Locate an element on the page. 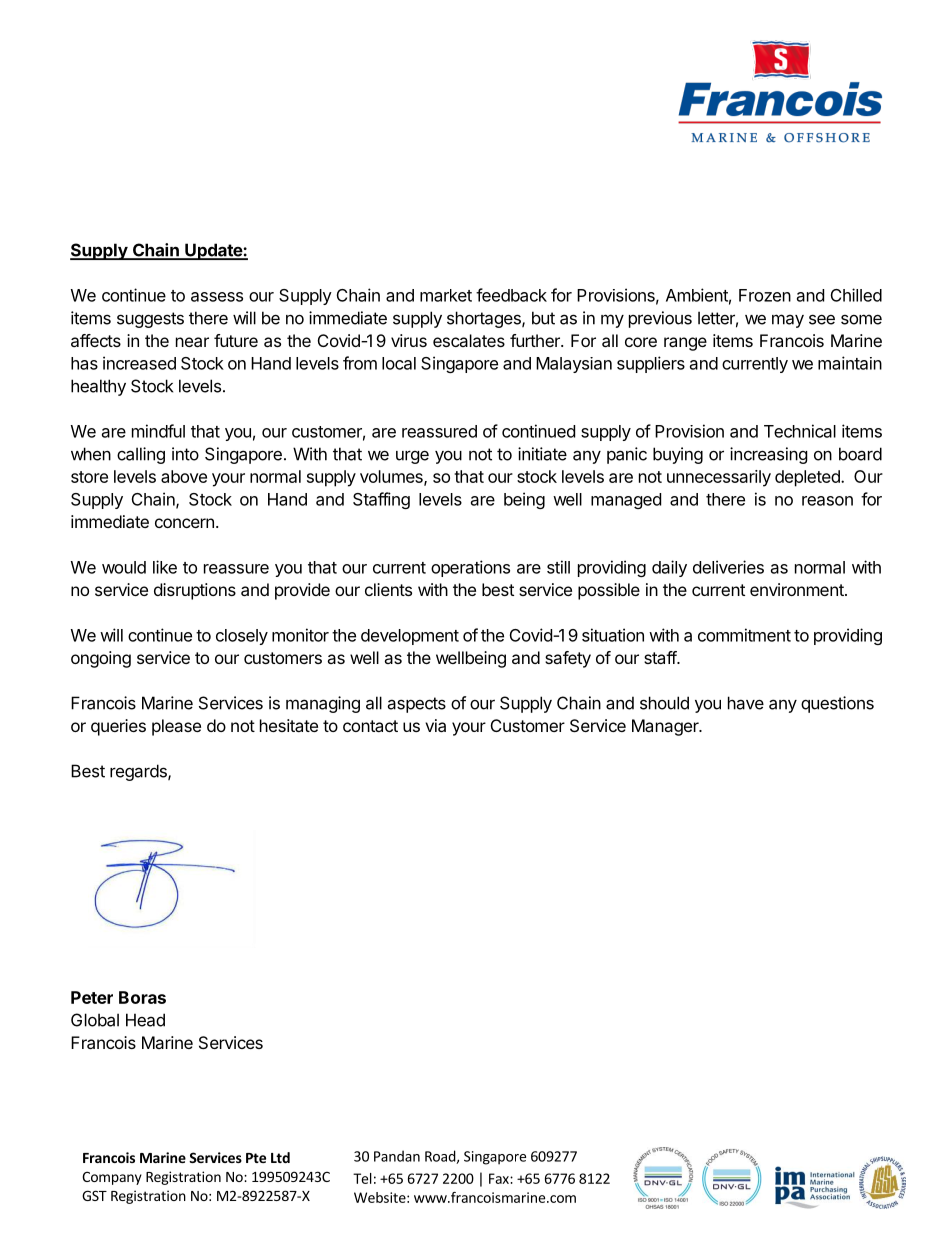  Road is located at coordinates (441, 1157).
